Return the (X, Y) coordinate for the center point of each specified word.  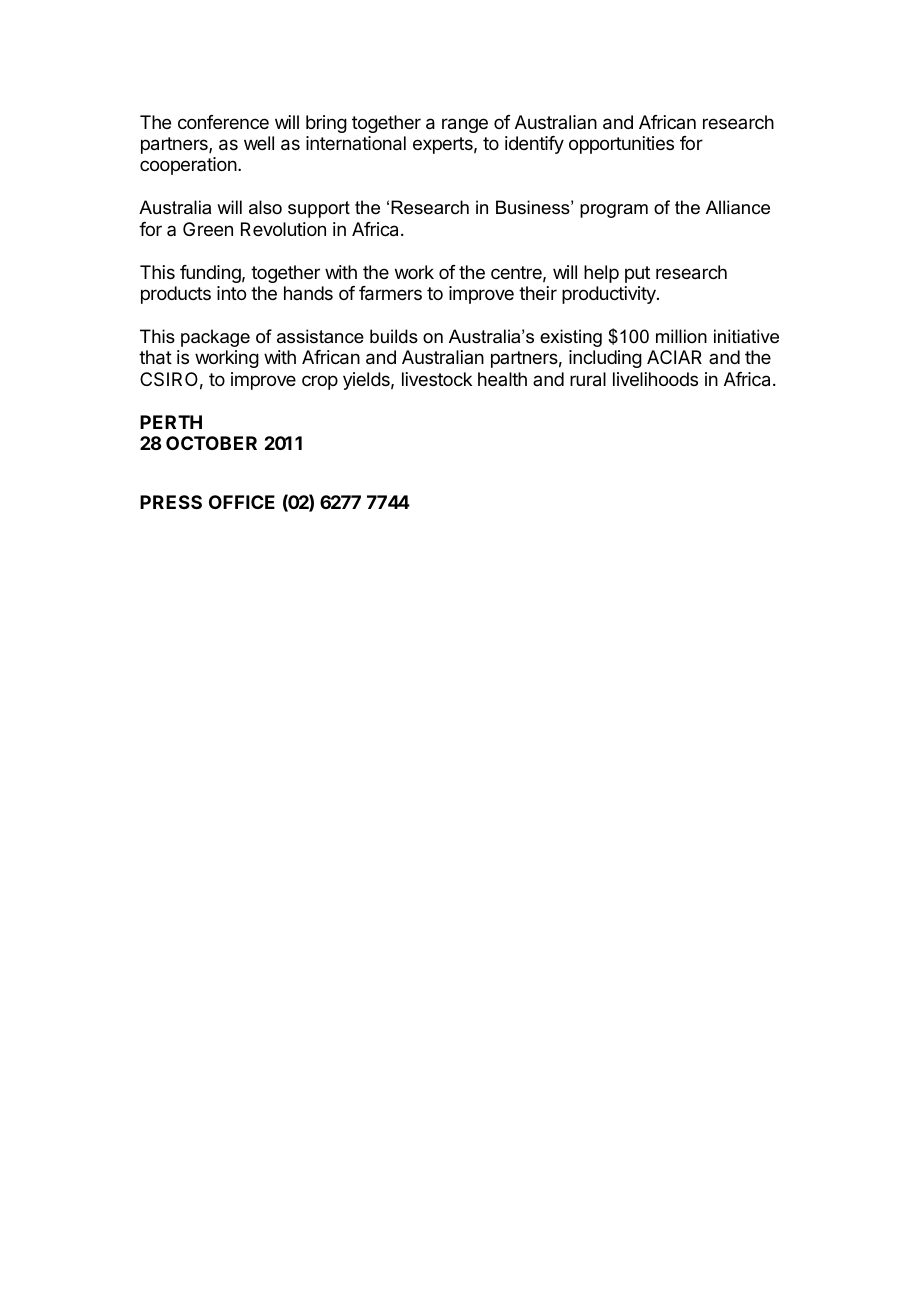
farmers (390, 293)
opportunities (621, 145)
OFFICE (242, 502)
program (614, 211)
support (319, 209)
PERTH (171, 422)
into (231, 293)
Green (208, 229)
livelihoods (655, 379)
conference (223, 122)
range (465, 125)
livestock (437, 379)
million (681, 336)
